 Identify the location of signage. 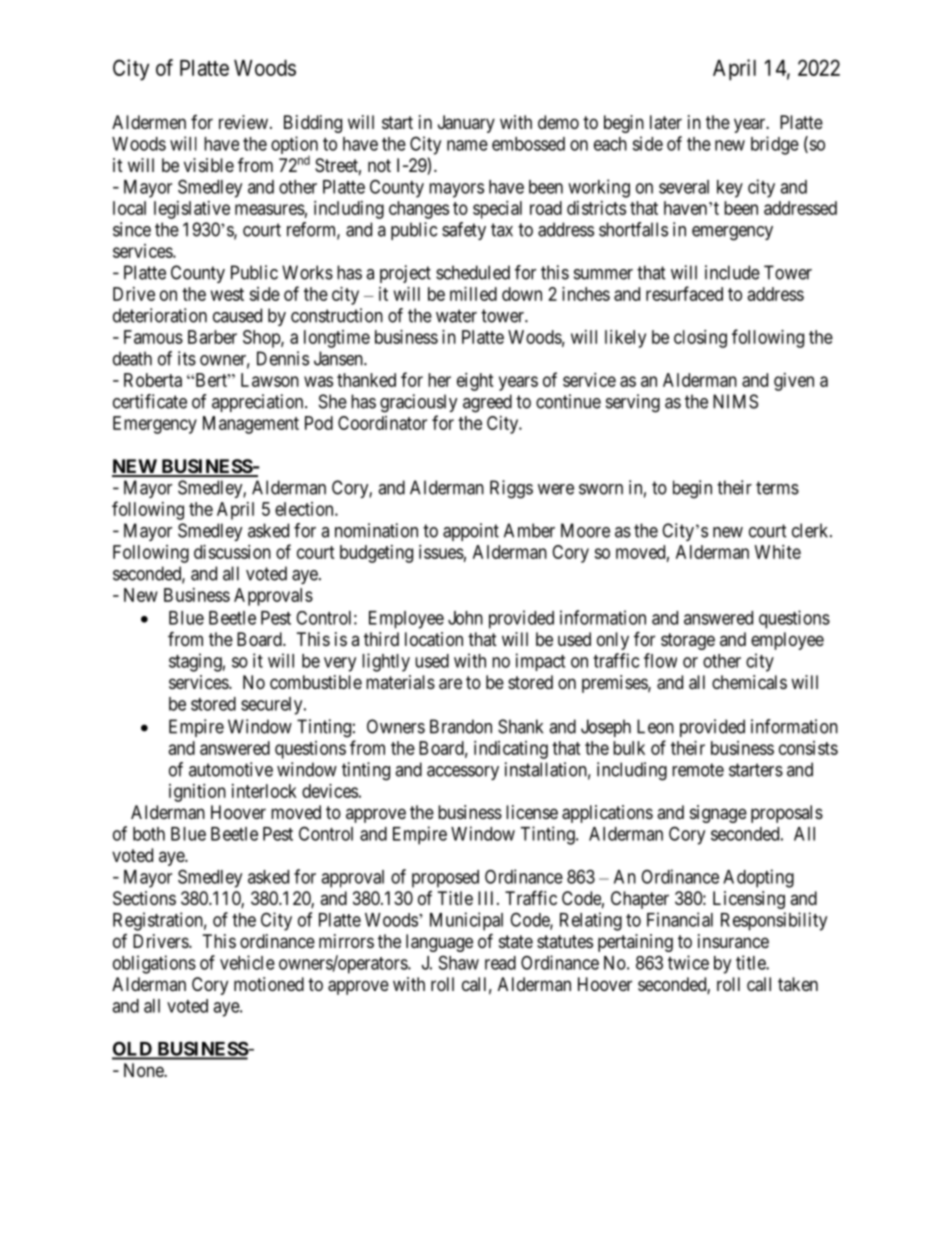
(718, 814).
